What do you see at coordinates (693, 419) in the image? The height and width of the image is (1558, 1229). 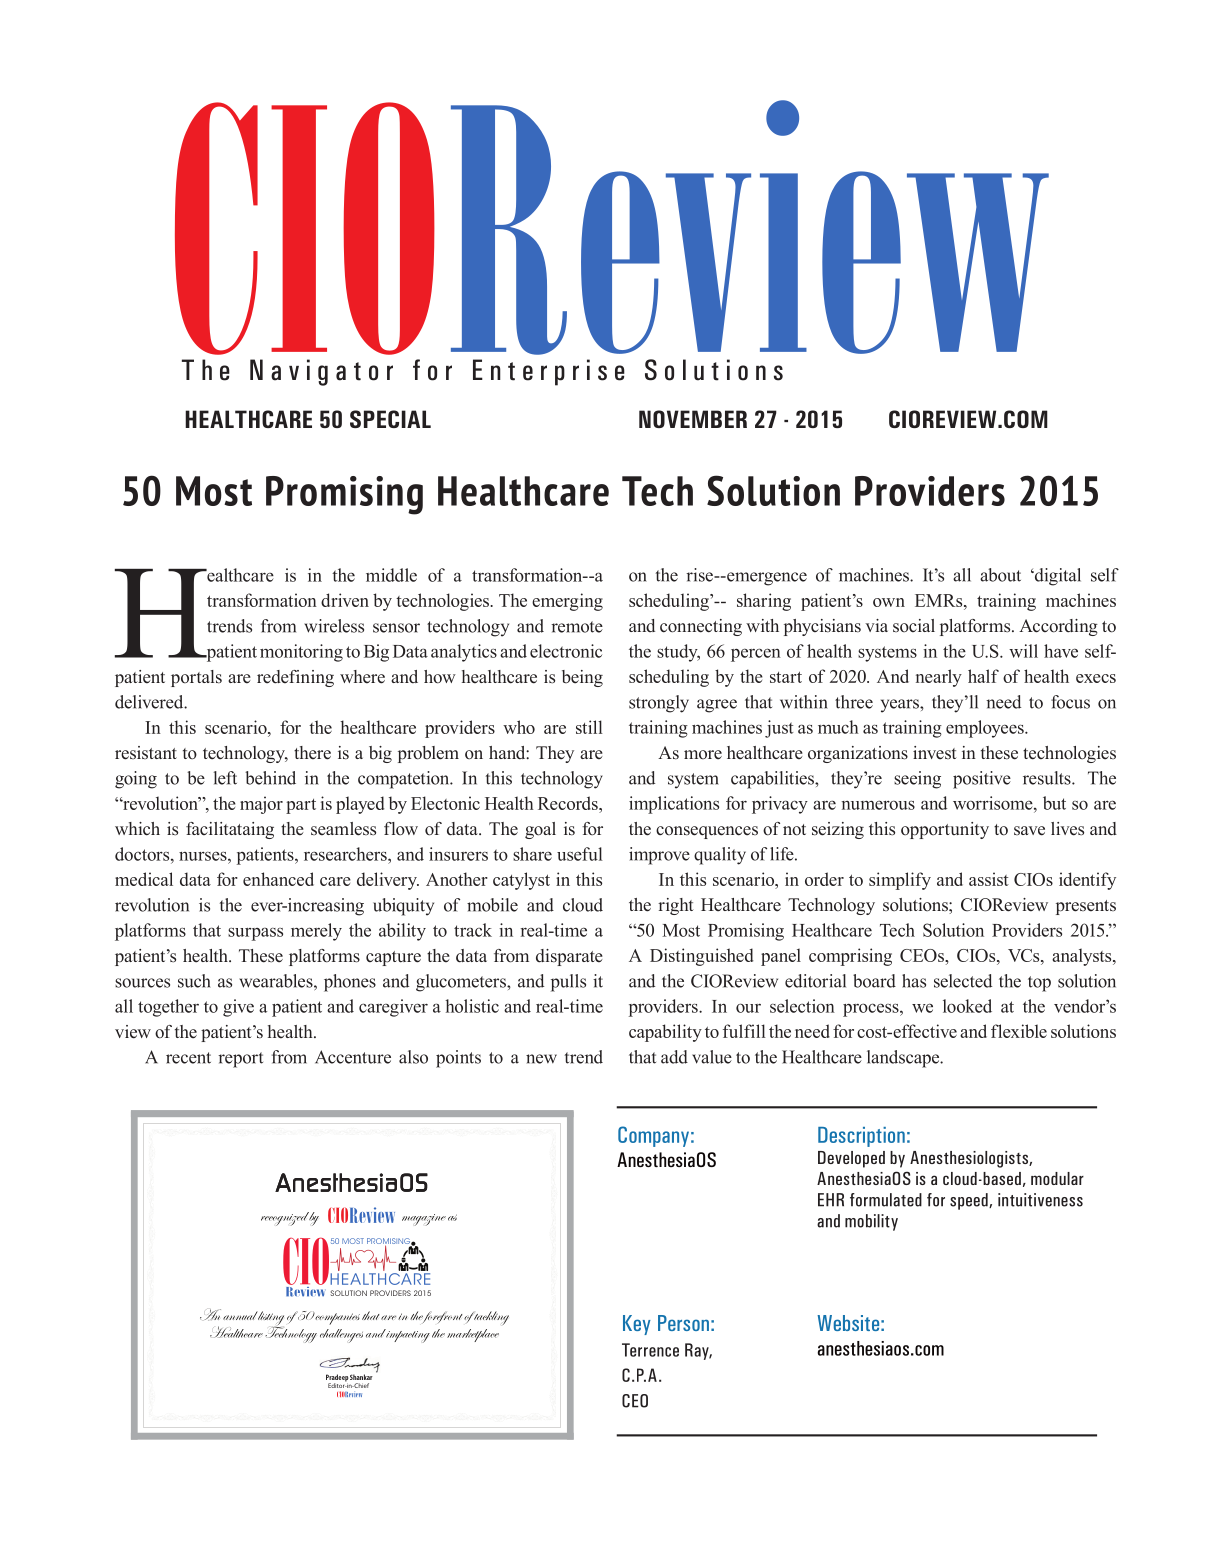 I see `NOVEMBER` at bounding box center [693, 419].
